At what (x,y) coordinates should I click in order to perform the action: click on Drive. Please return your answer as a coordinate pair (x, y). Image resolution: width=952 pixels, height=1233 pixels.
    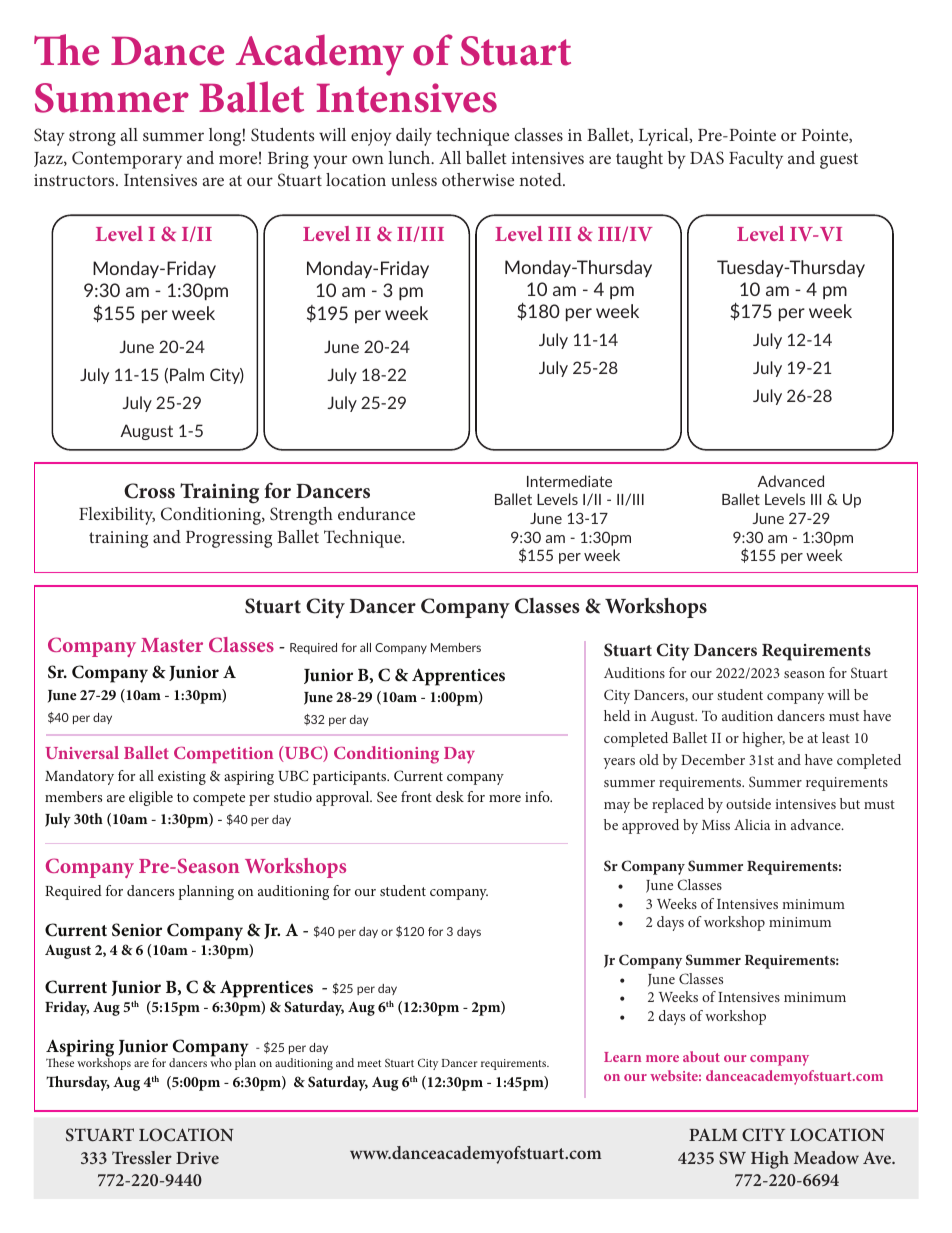
    Looking at the image, I should click on (197, 1158).
